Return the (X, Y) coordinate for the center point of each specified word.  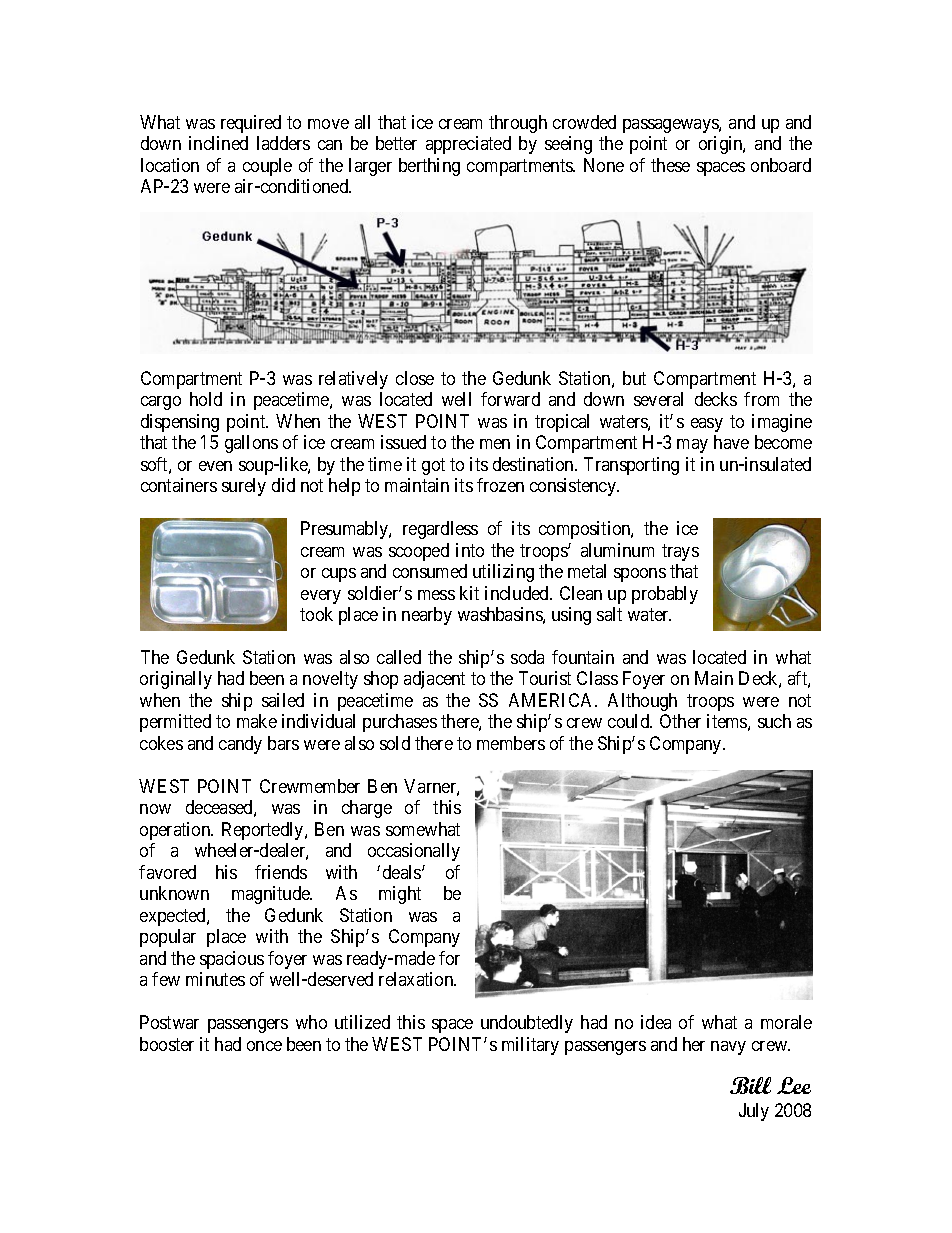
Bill (750, 1085)
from (761, 399)
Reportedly (264, 831)
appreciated (468, 145)
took (316, 614)
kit (469, 593)
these (670, 165)
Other (680, 721)
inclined (218, 143)
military (530, 1046)
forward (510, 399)
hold (206, 399)
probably (665, 595)
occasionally (414, 852)
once (264, 1046)
